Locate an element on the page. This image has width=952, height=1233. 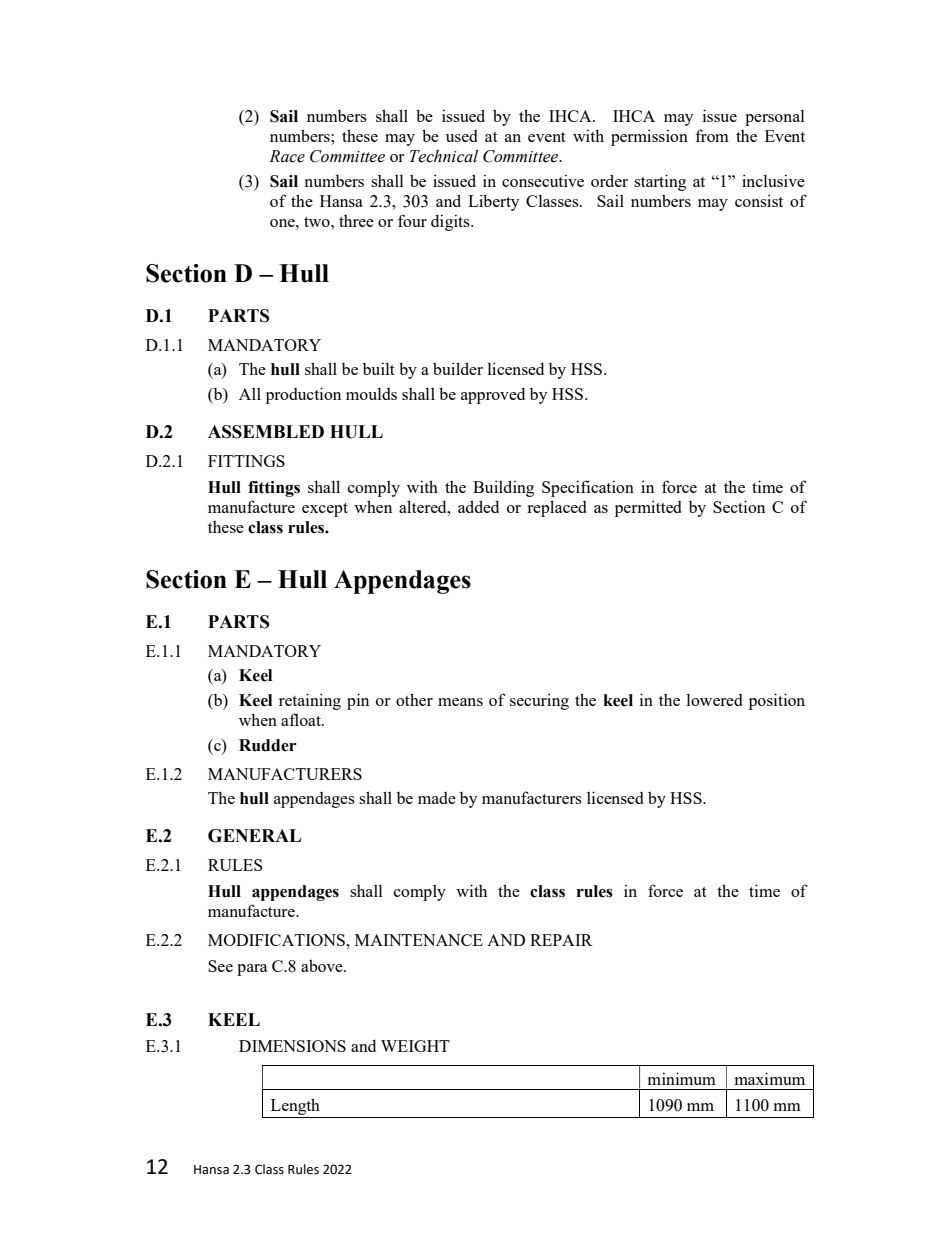
WEIGHT is located at coordinates (415, 1046).
